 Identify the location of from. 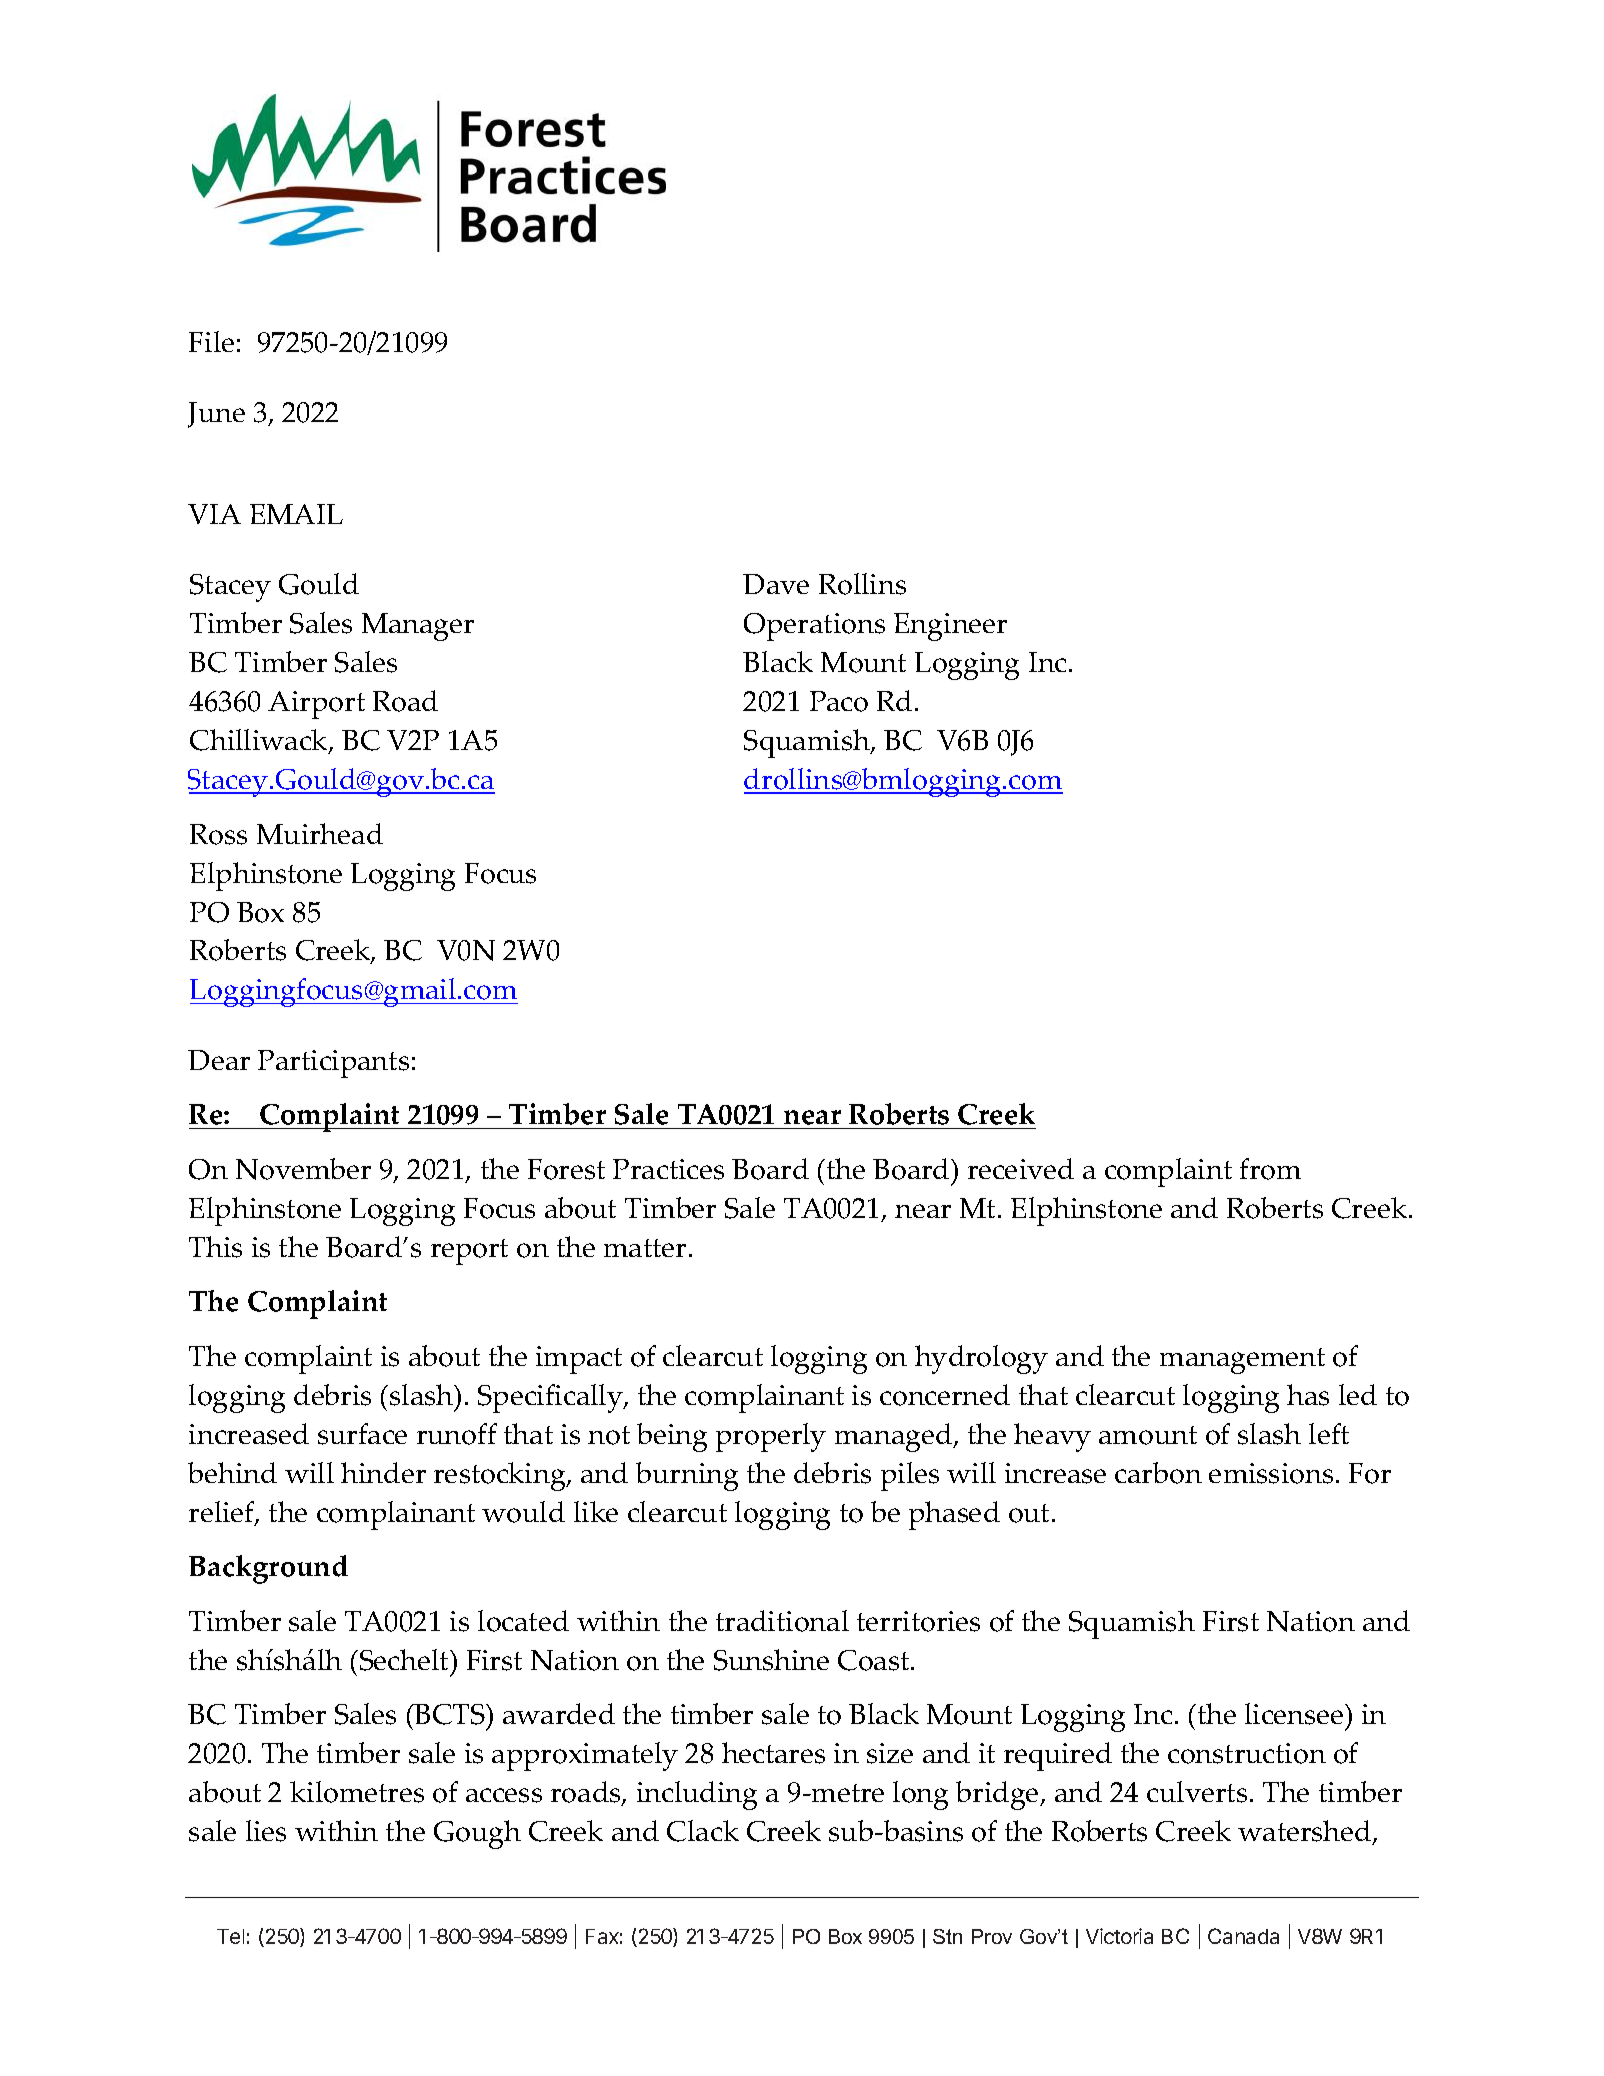
(1270, 1169).
